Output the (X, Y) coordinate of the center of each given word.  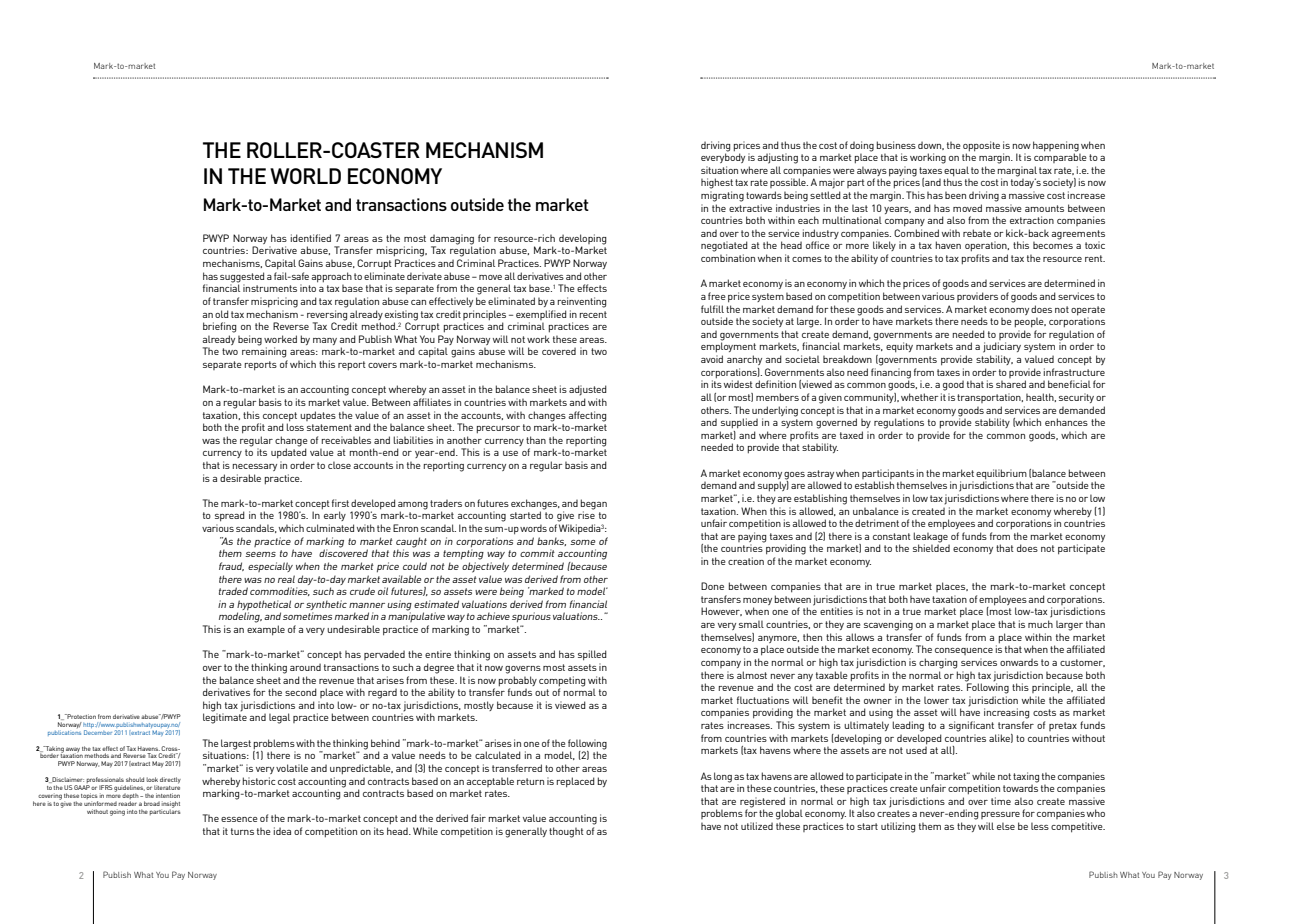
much (1040, 624)
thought (566, 832)
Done (712, 586)
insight (171, 805)
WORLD (305, 176)
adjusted (588, 390)
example (266, 630)
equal (956, 171)
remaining (264, 352)
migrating (722, 196)
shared (1011, 384)
